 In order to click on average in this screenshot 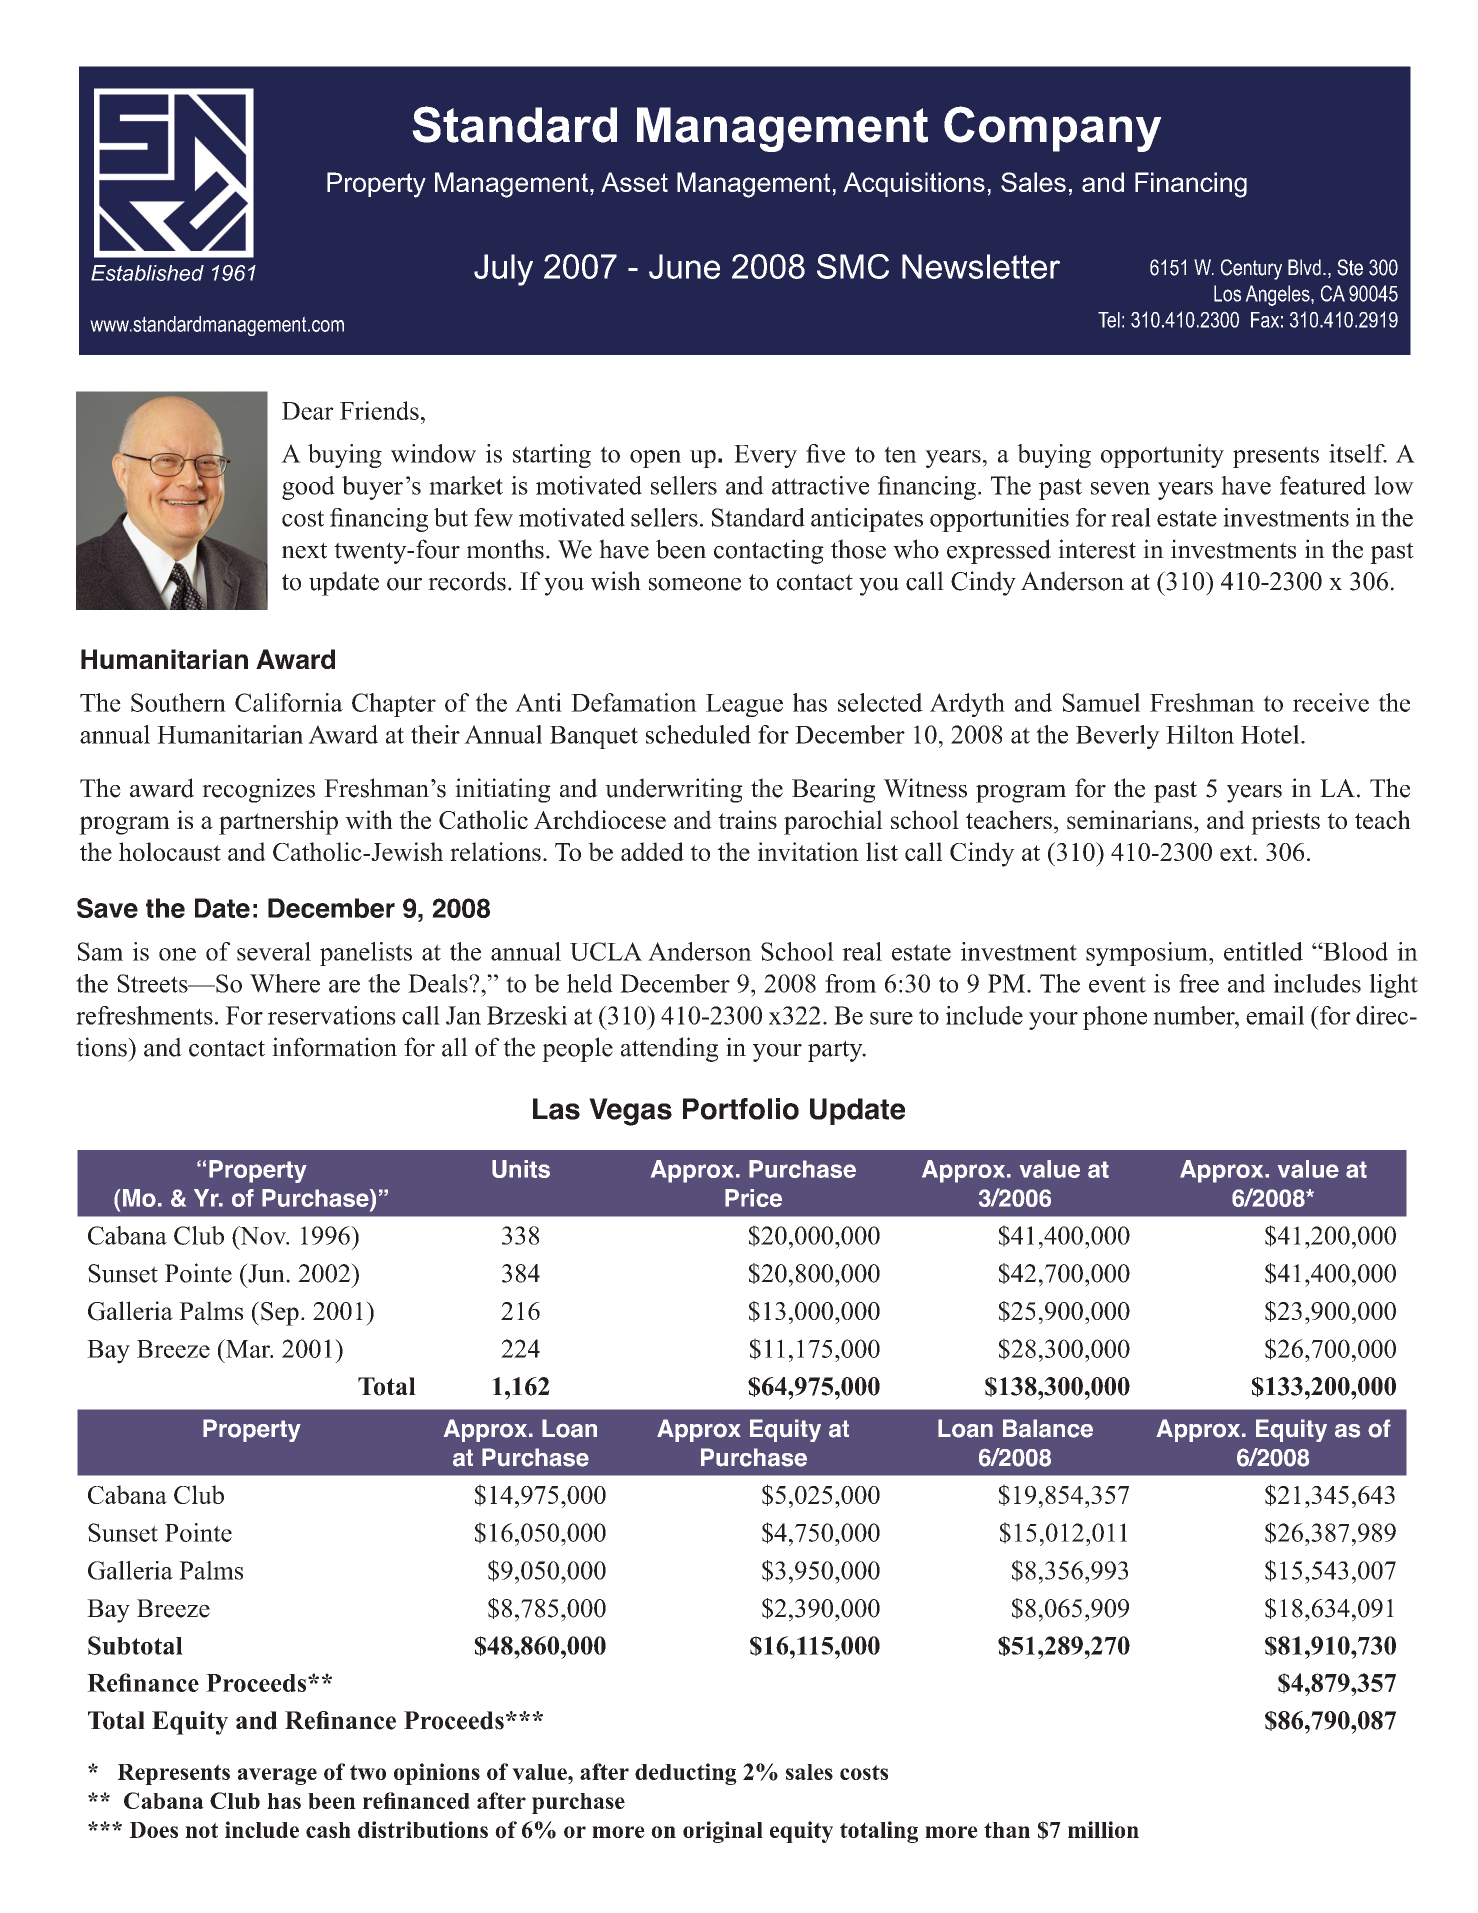, I will do `click(277, 1776)`.
